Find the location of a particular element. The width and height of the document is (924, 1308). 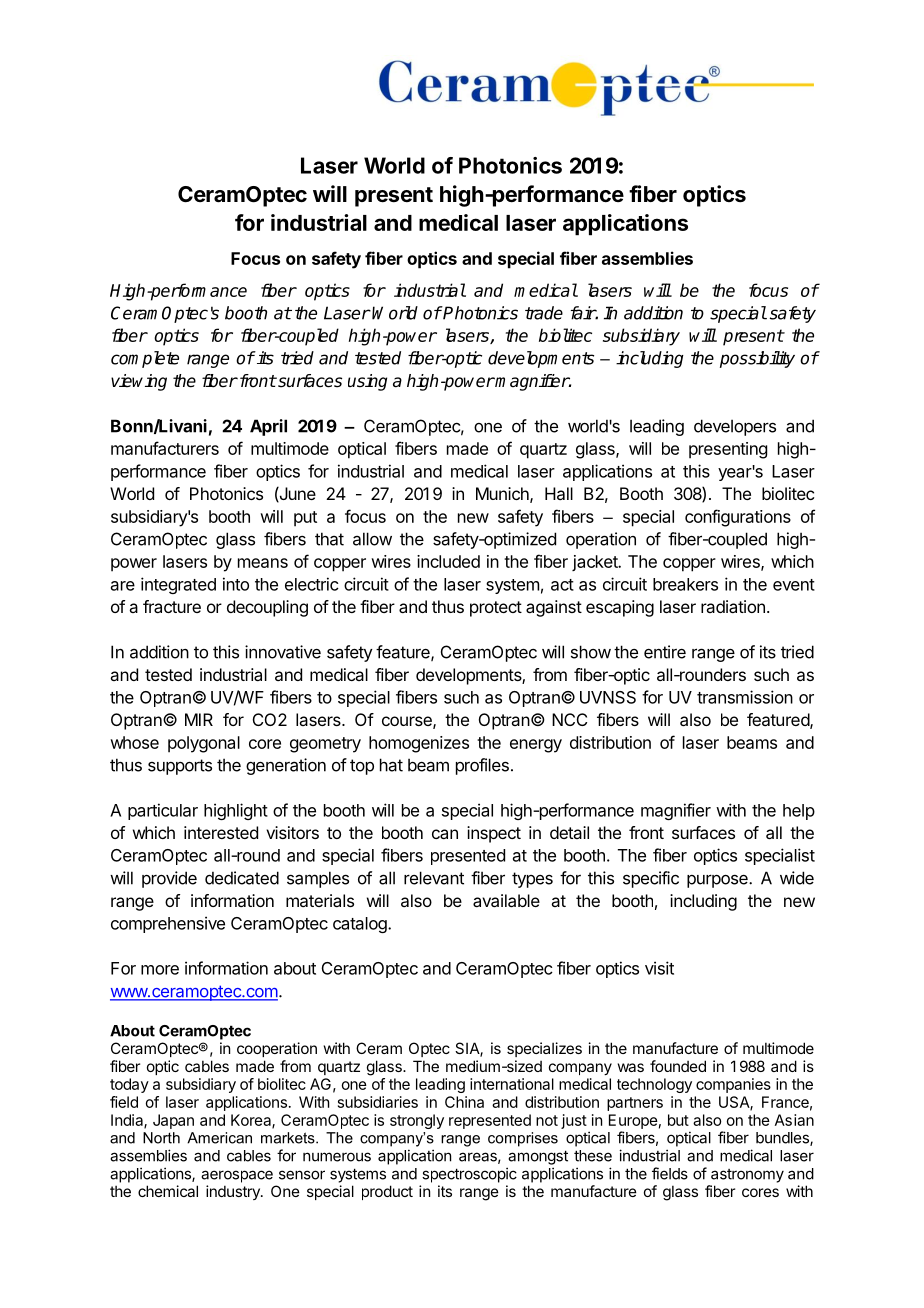

complete is located at coordinates (145, 359).
